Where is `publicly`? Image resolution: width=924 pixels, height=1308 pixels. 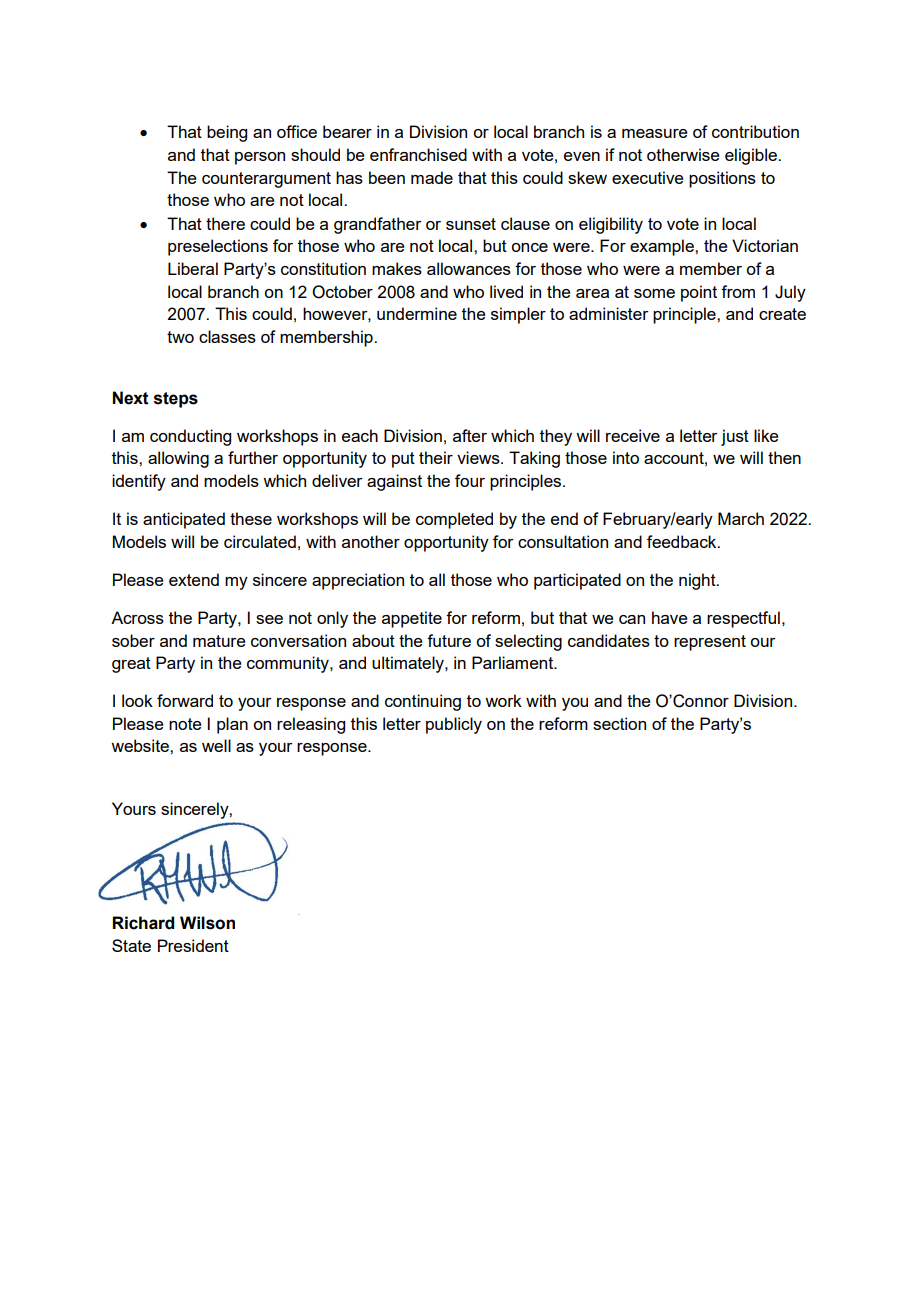 publicly is located at coordinates (454, 725).
